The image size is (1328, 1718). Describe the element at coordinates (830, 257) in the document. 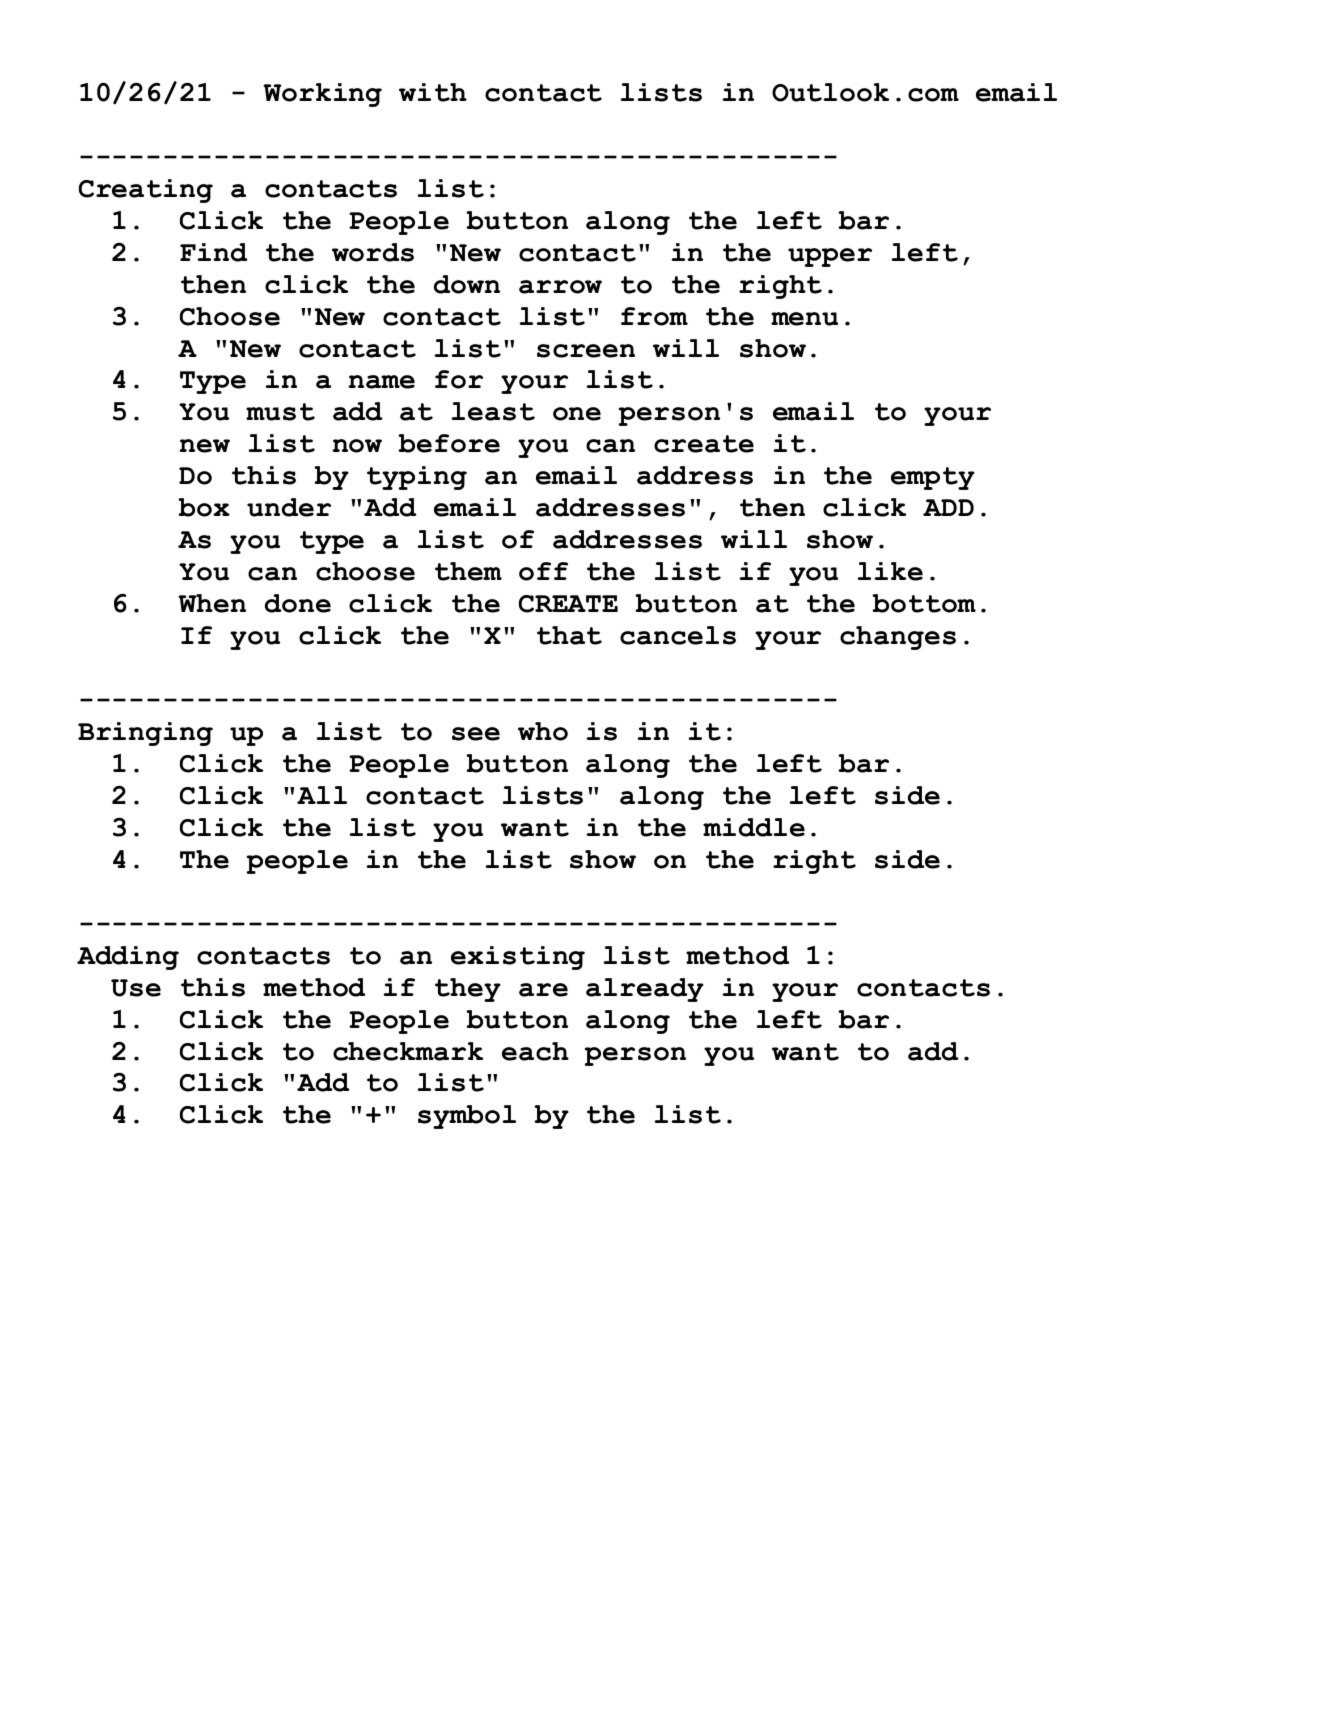

I see `upper` at that location.
